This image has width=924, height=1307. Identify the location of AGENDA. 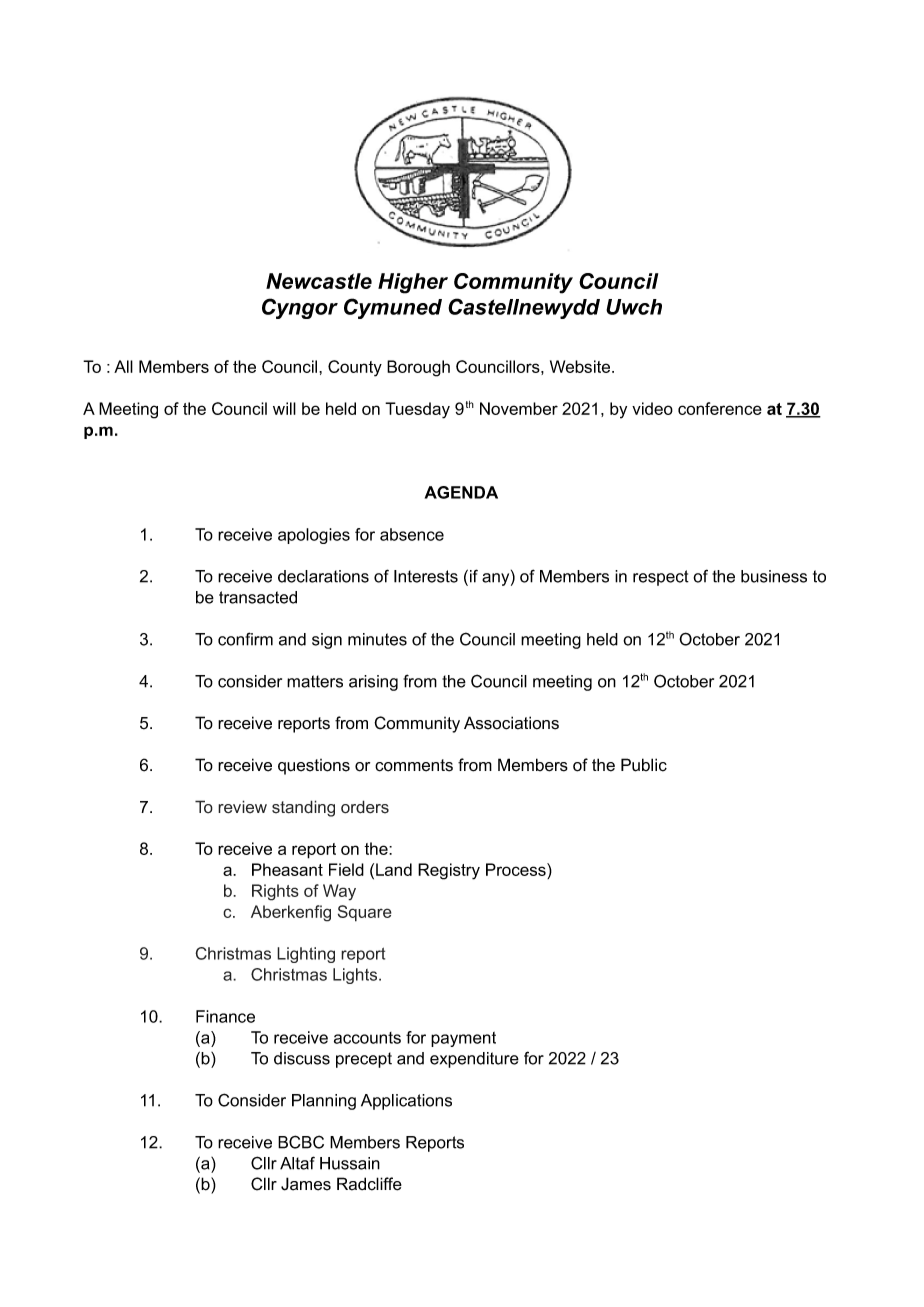
(461, 492).
